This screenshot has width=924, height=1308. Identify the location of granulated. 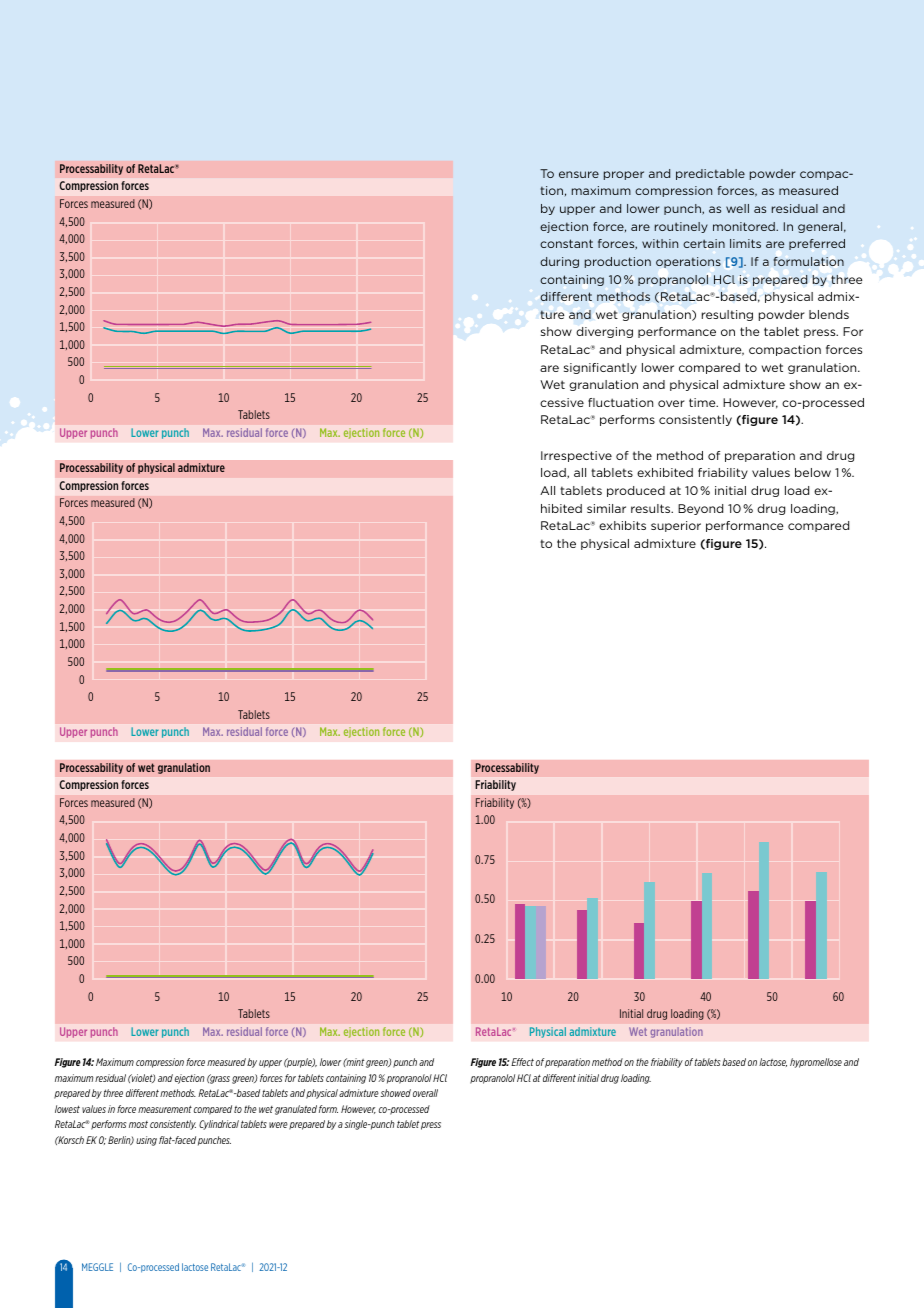
(296, 1110).
